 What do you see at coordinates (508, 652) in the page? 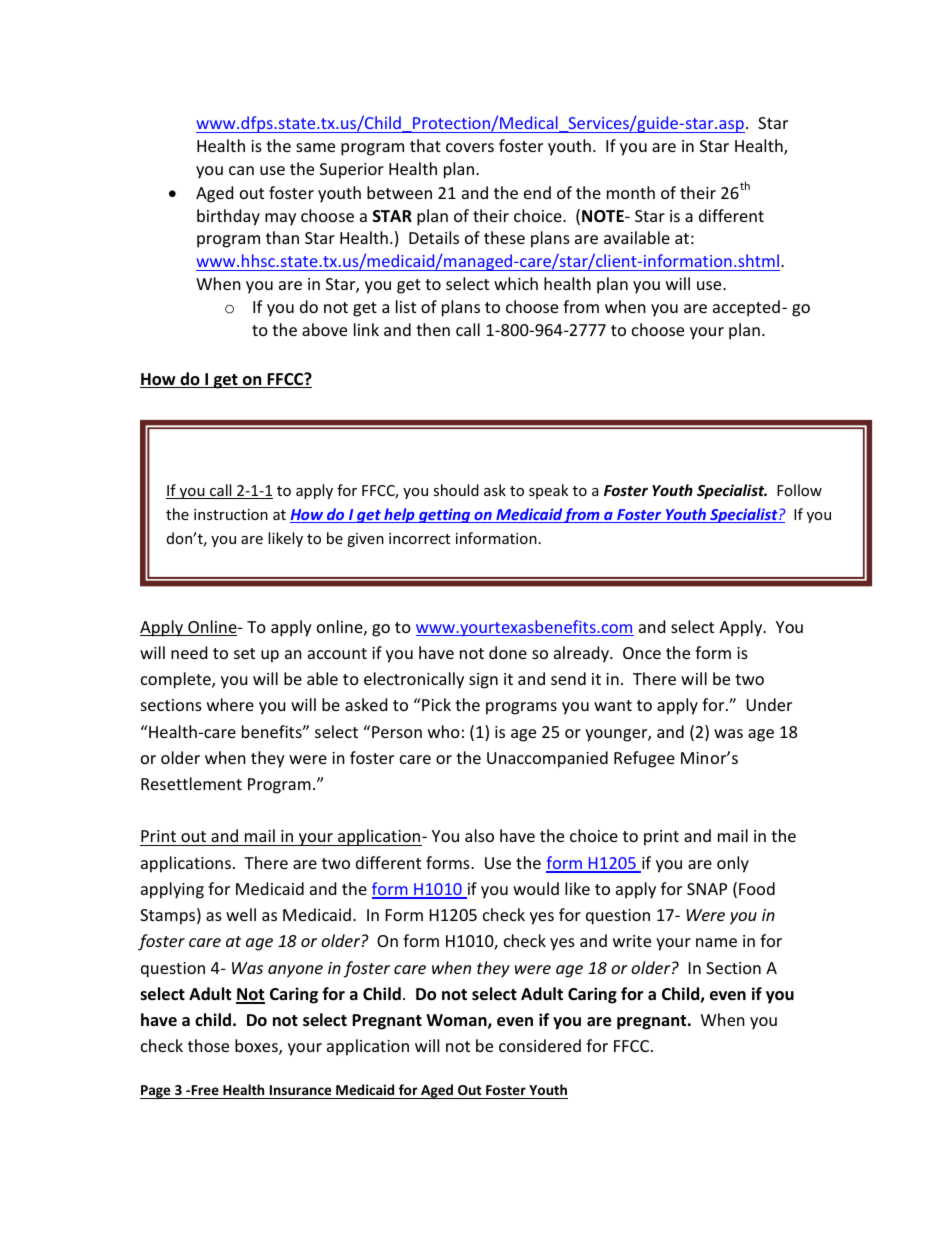
I see `done` at bounding box center [508, 652].
